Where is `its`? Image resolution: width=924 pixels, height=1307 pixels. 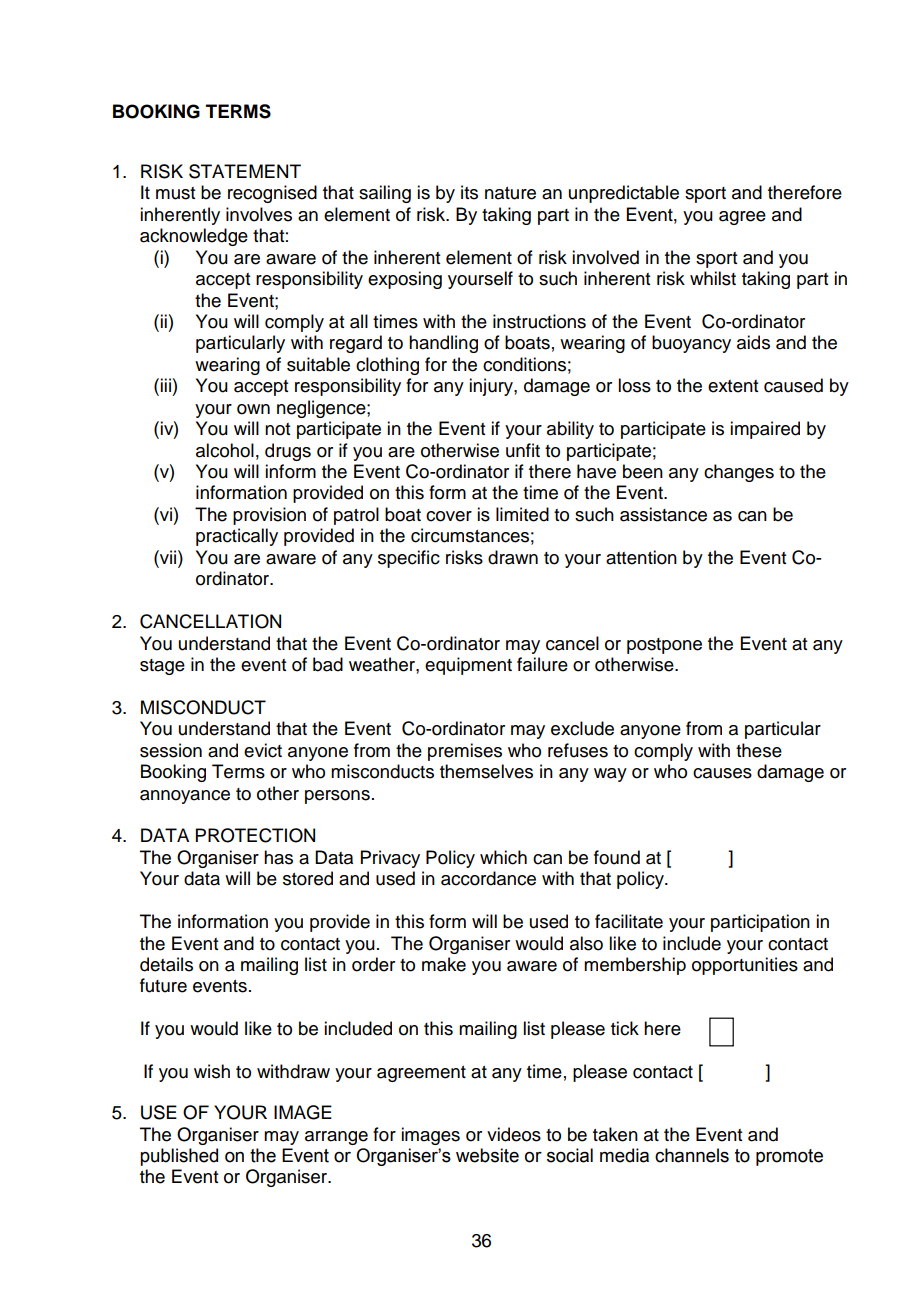
its is located at coordinates (469, 192).
